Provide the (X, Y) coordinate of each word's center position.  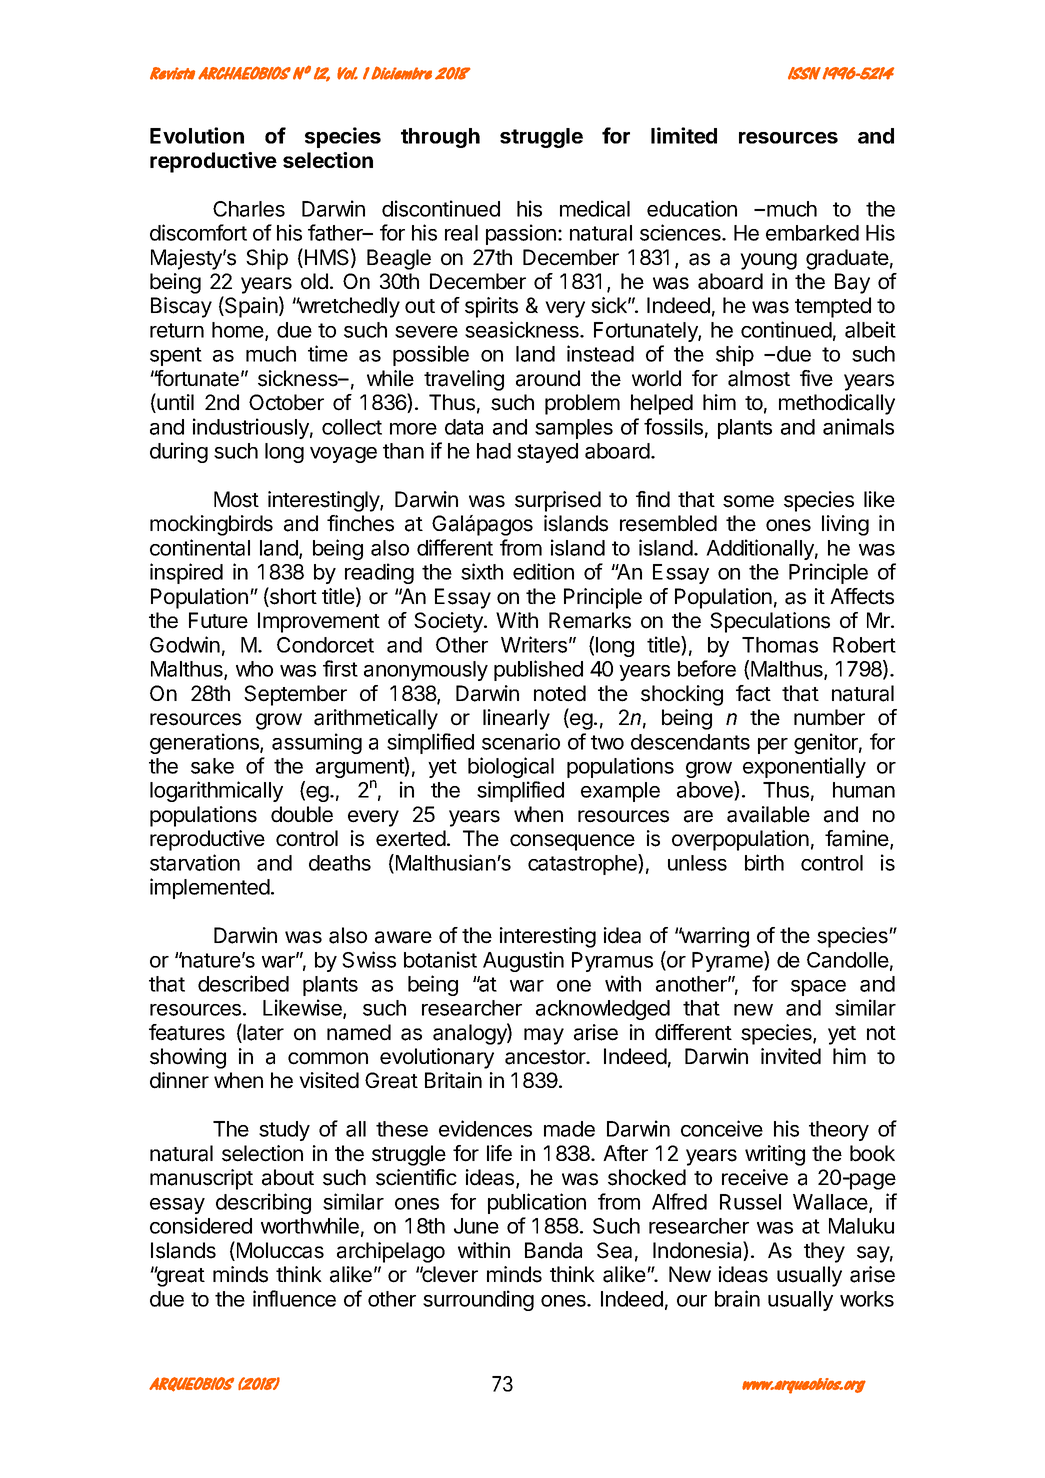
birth (764, 862)
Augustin (523, 961)
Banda (553, 1250)
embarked (812, 233)
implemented (210, 888)
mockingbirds (211, 525)
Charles (249, 209)
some (748, 501)
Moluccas (279, 1251)
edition (543, 571)
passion (521, 234)
